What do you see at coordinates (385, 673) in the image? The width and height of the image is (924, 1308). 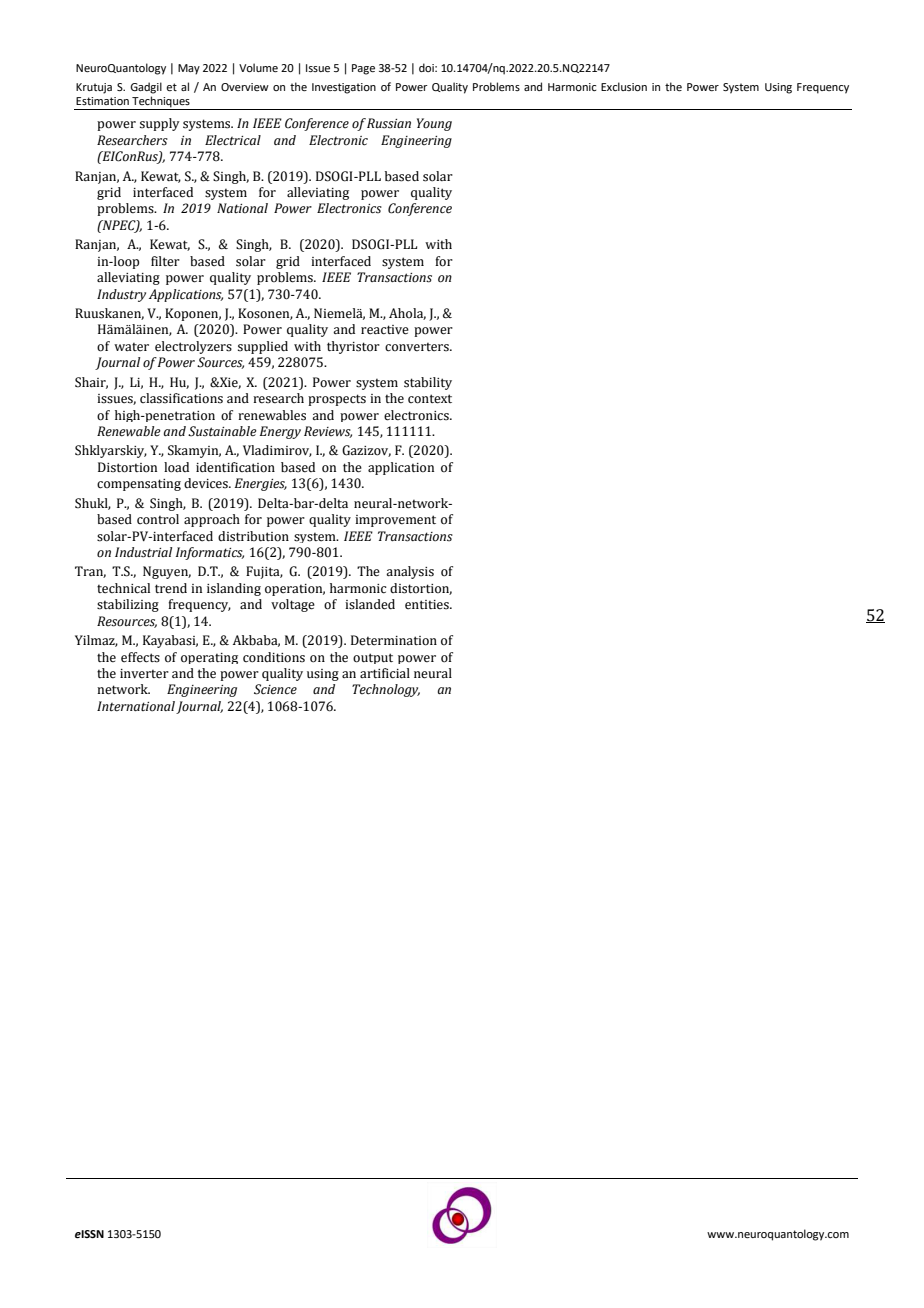 I see `artificial` at bounding box center [385, 673].
